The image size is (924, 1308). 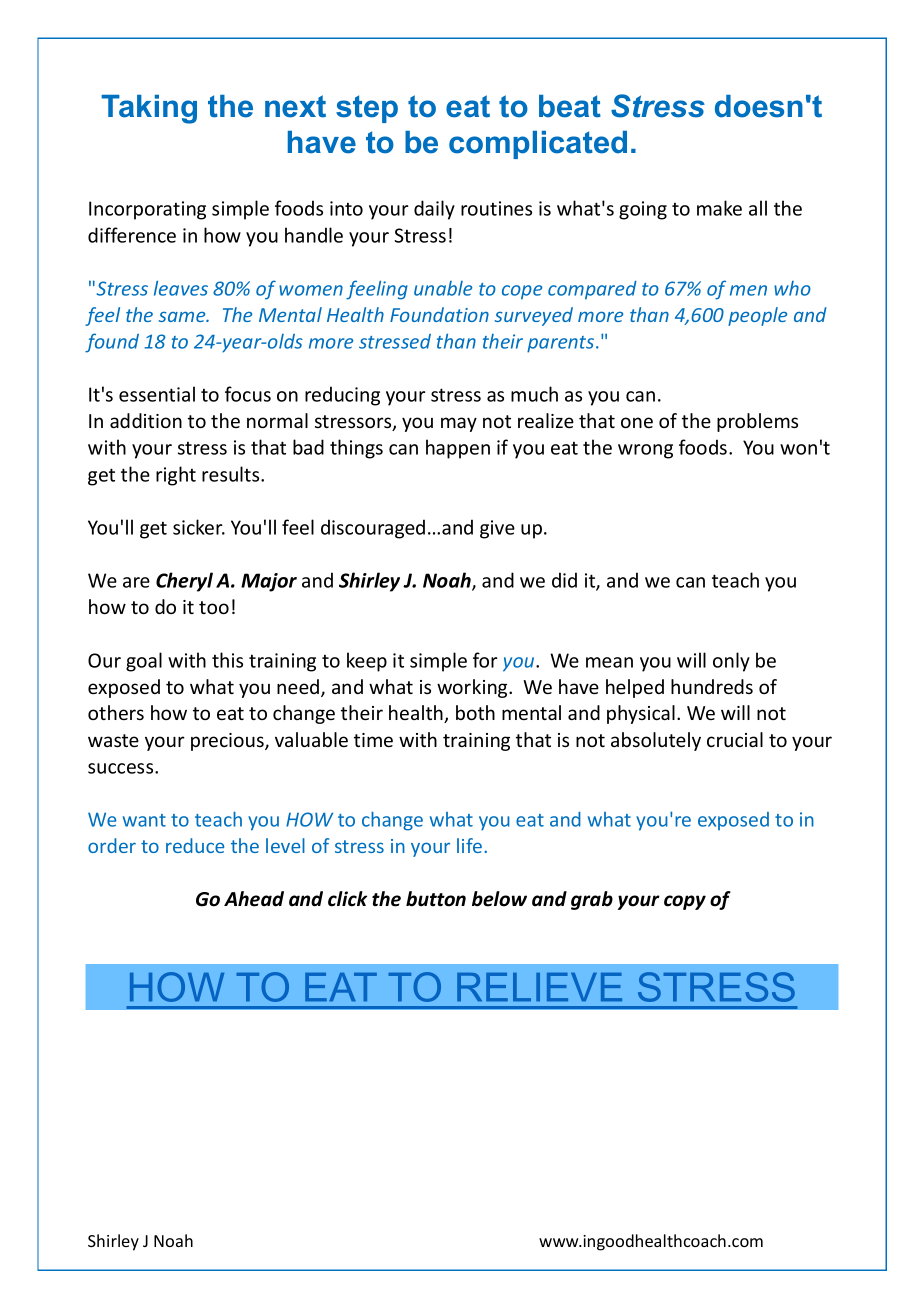 I want to click on make, so click(x=719, y=208).
